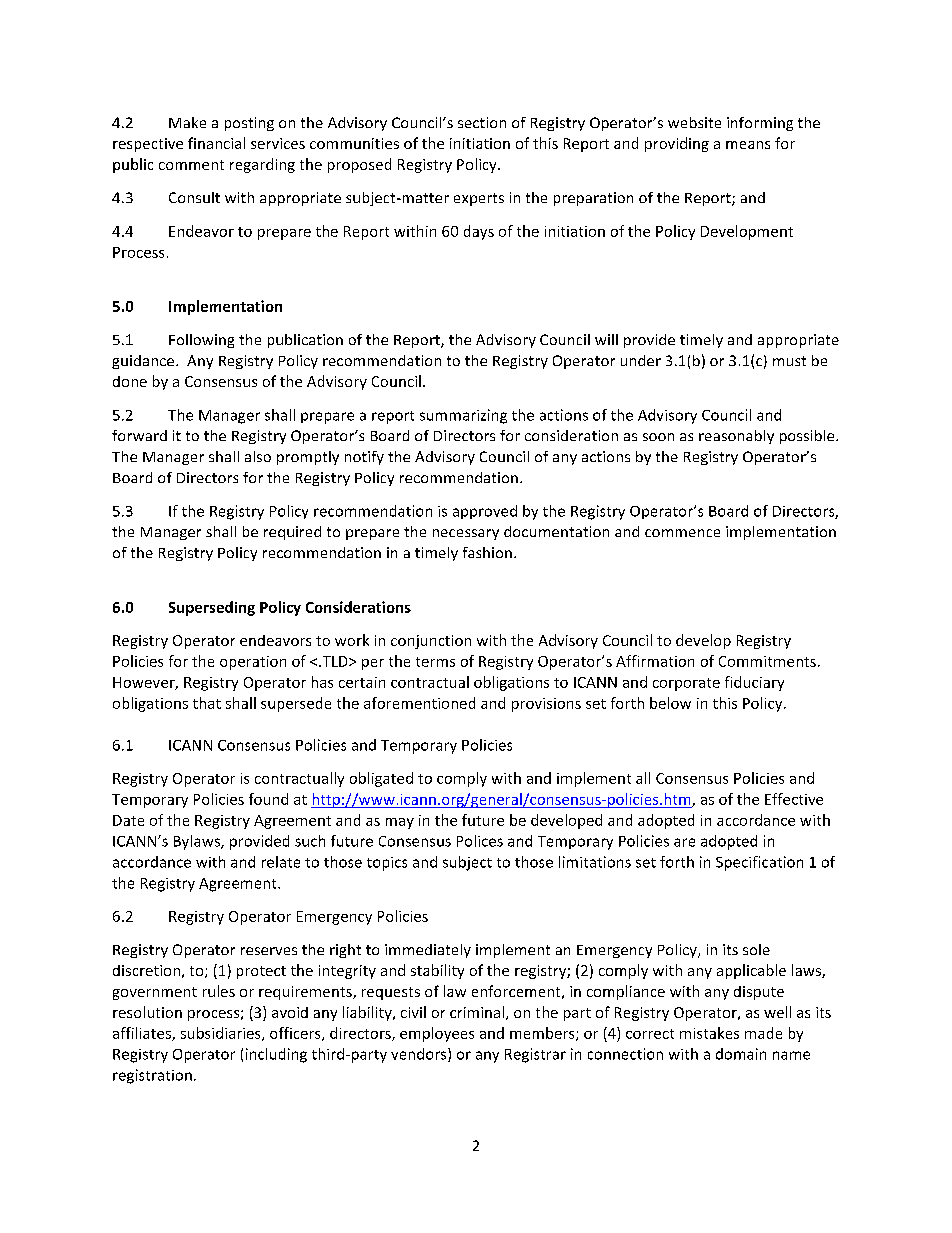 This image has width=952, height=1233. What do you see at coordinates (759, 863) in the image?
I see `Specification` at bounding box center [759, 863].
